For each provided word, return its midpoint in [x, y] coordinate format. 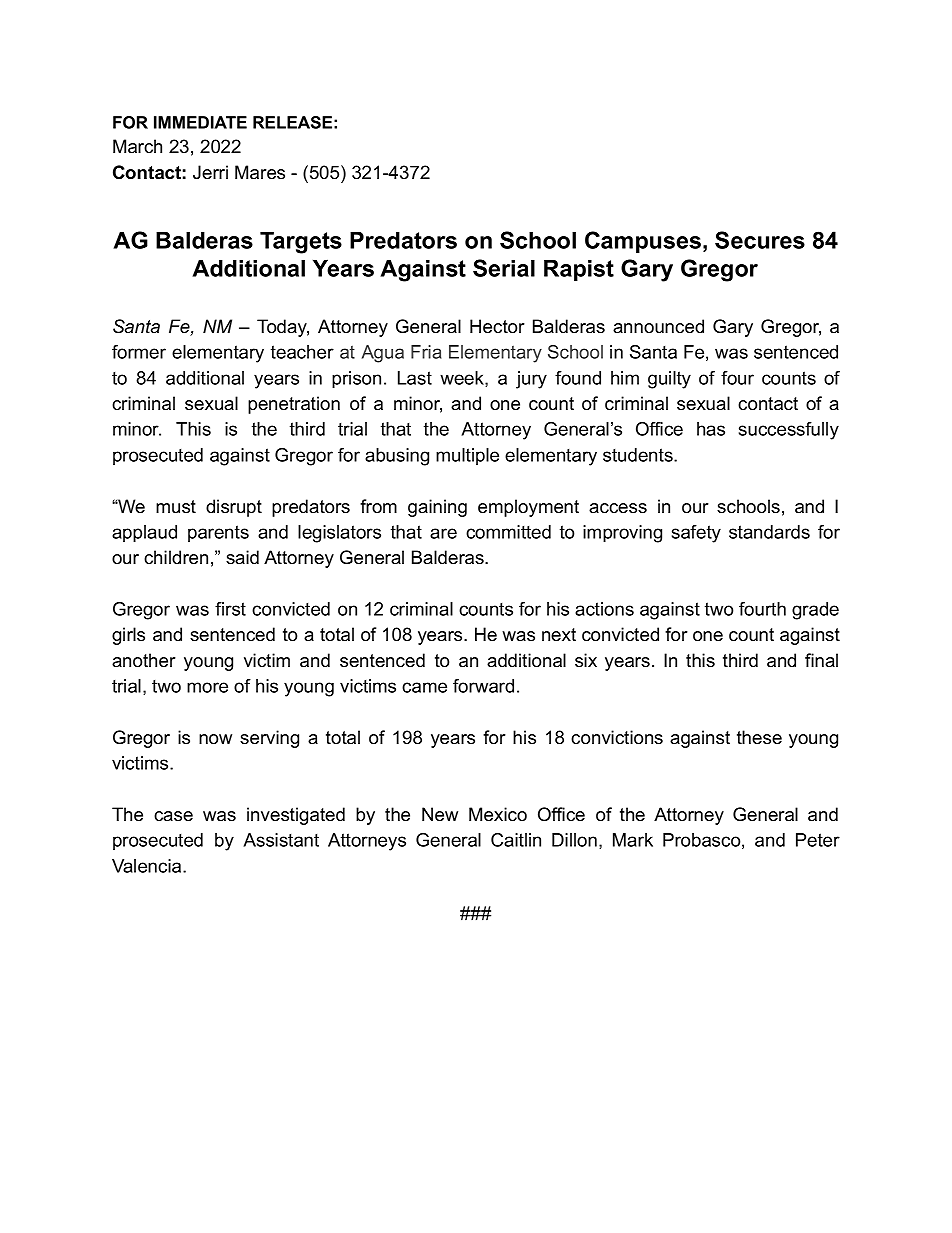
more [207, 687]
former [139, 352]
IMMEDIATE [200, 122]
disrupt [234, 508]
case [173, 816]
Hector [497, 326]
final [821, 660]
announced [658, 326]
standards [769, 532]
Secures [760, 240]
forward [483, 686]
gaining [437, 508]
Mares [260, 172]
